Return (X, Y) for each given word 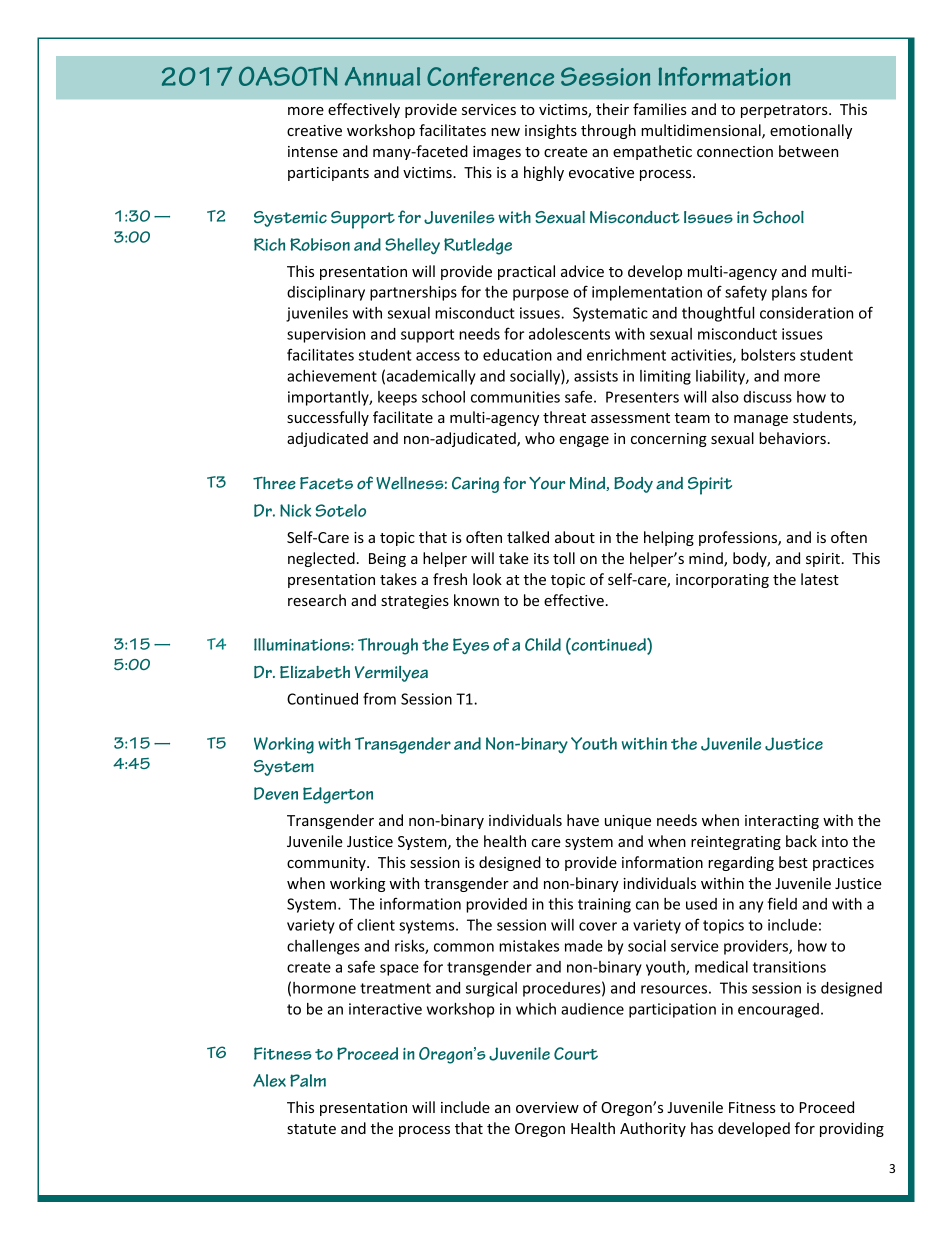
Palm (308, 1080)
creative (314, 130)
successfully (328, 418)
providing (852, 1129)
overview (547, 1107)
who (540, 438)
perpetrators (785, 111)
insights (551, 131)
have (583, 820)
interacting (782, 822)
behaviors (792, 438)
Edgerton (338, 795)
